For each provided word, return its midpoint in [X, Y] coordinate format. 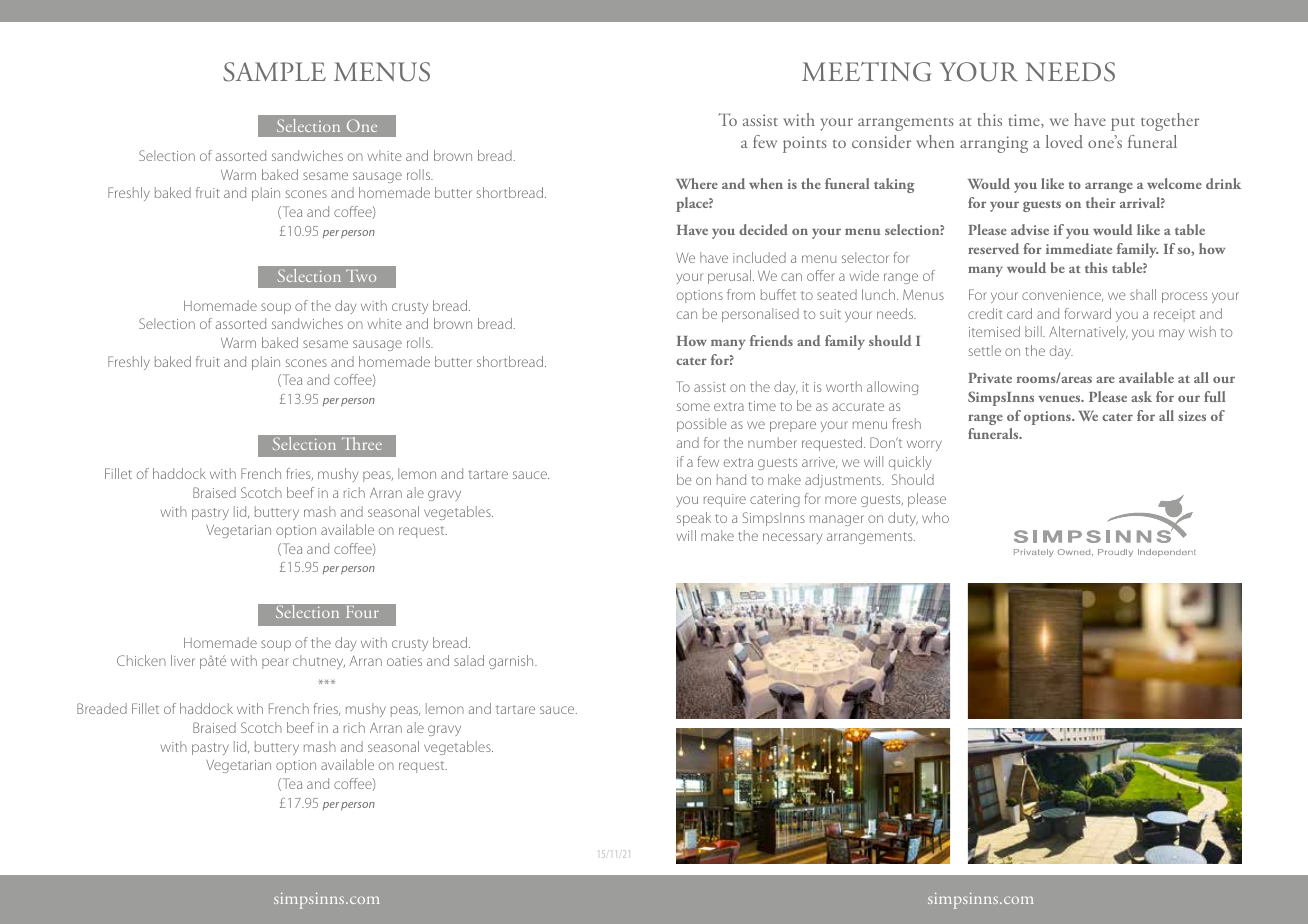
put [1123, 124]
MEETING [866, 72]
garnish [512, 662]
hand [731, 479]
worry [924, 445]
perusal [731, 277]
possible [702, 425]
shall [1143, 294]
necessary [792, 538]
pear [275, 663]
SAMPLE [274, 72]
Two [361, 275]
